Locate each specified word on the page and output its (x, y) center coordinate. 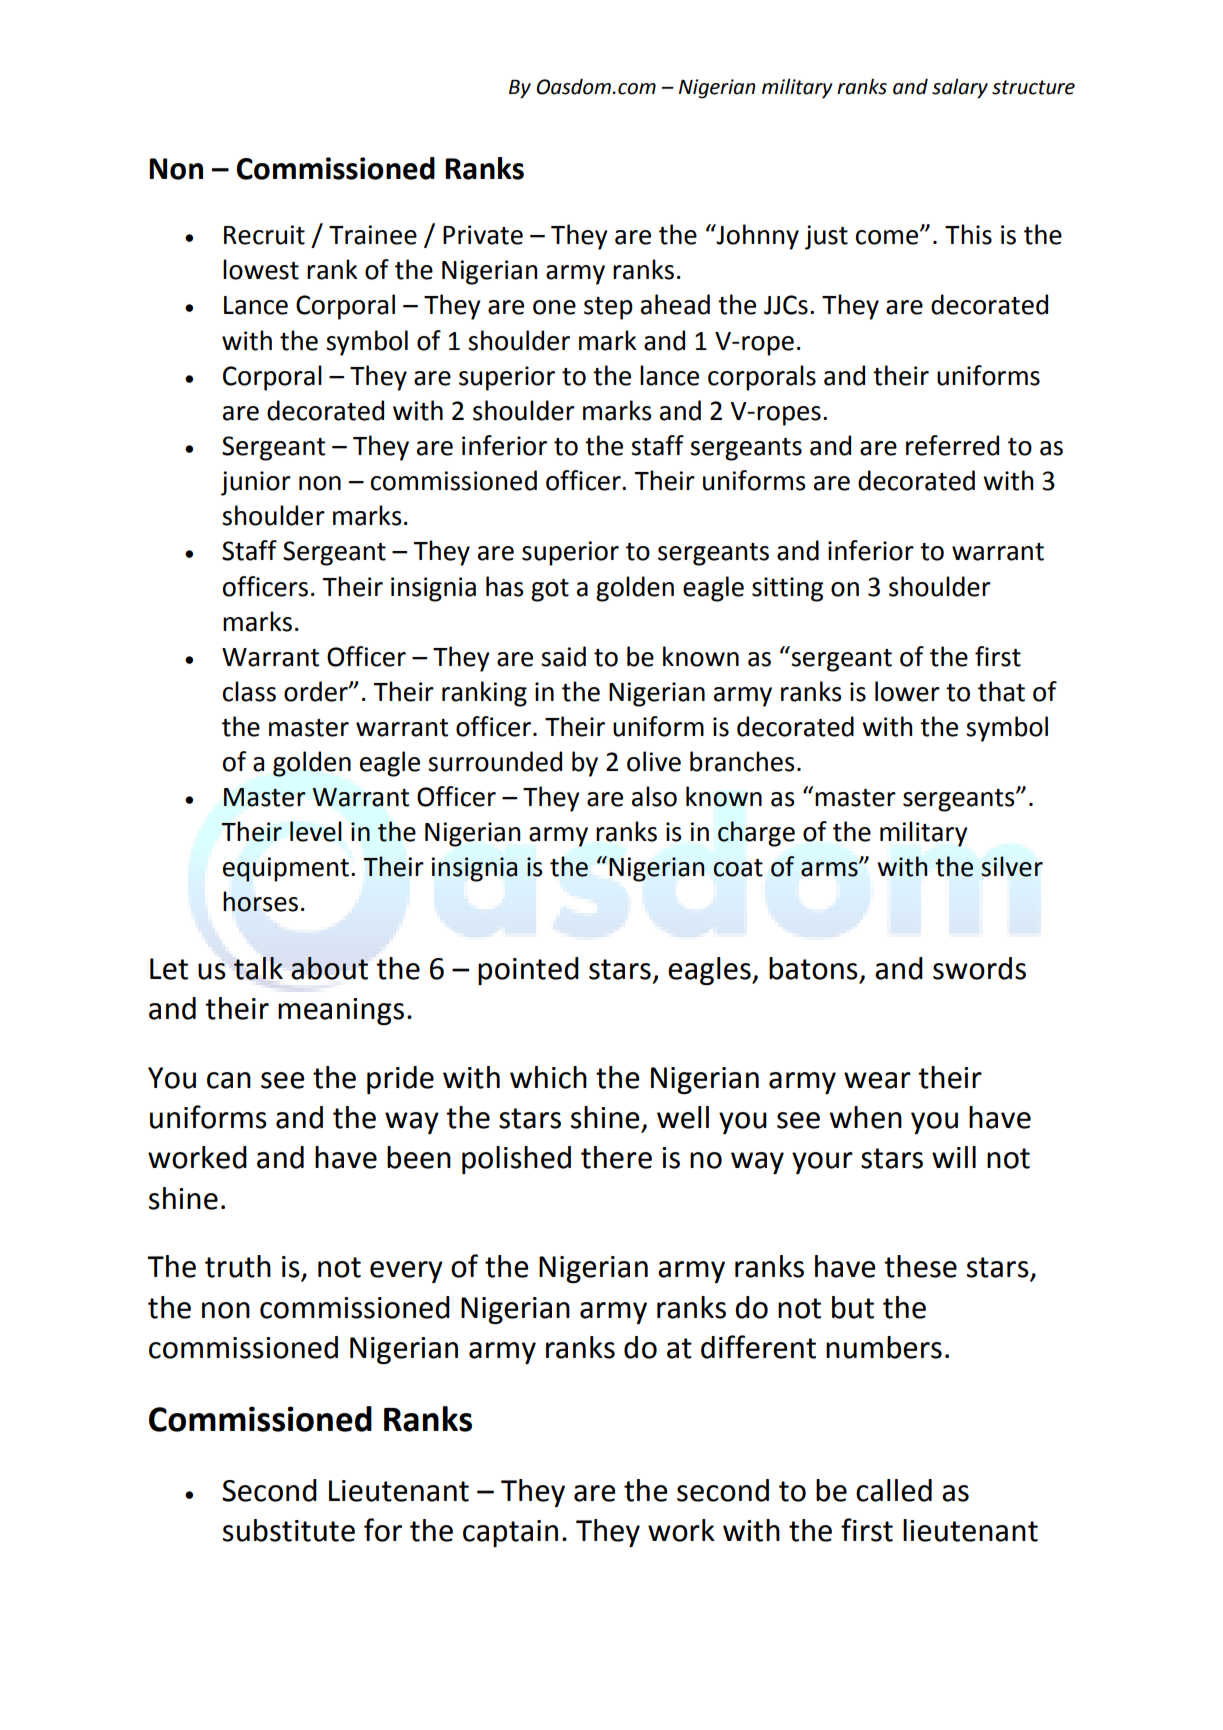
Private (483, 235)
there (616, 1157)
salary (960, 88)
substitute (289, 1530)
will (954, 1157)
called (894, 1490)
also (654, 796)
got (550, 590)
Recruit (264, 235)
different (758, 1347)
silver (1012, 866)
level (316, 831)
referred (952, 445)
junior (256, 483)
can (229, 1080)
